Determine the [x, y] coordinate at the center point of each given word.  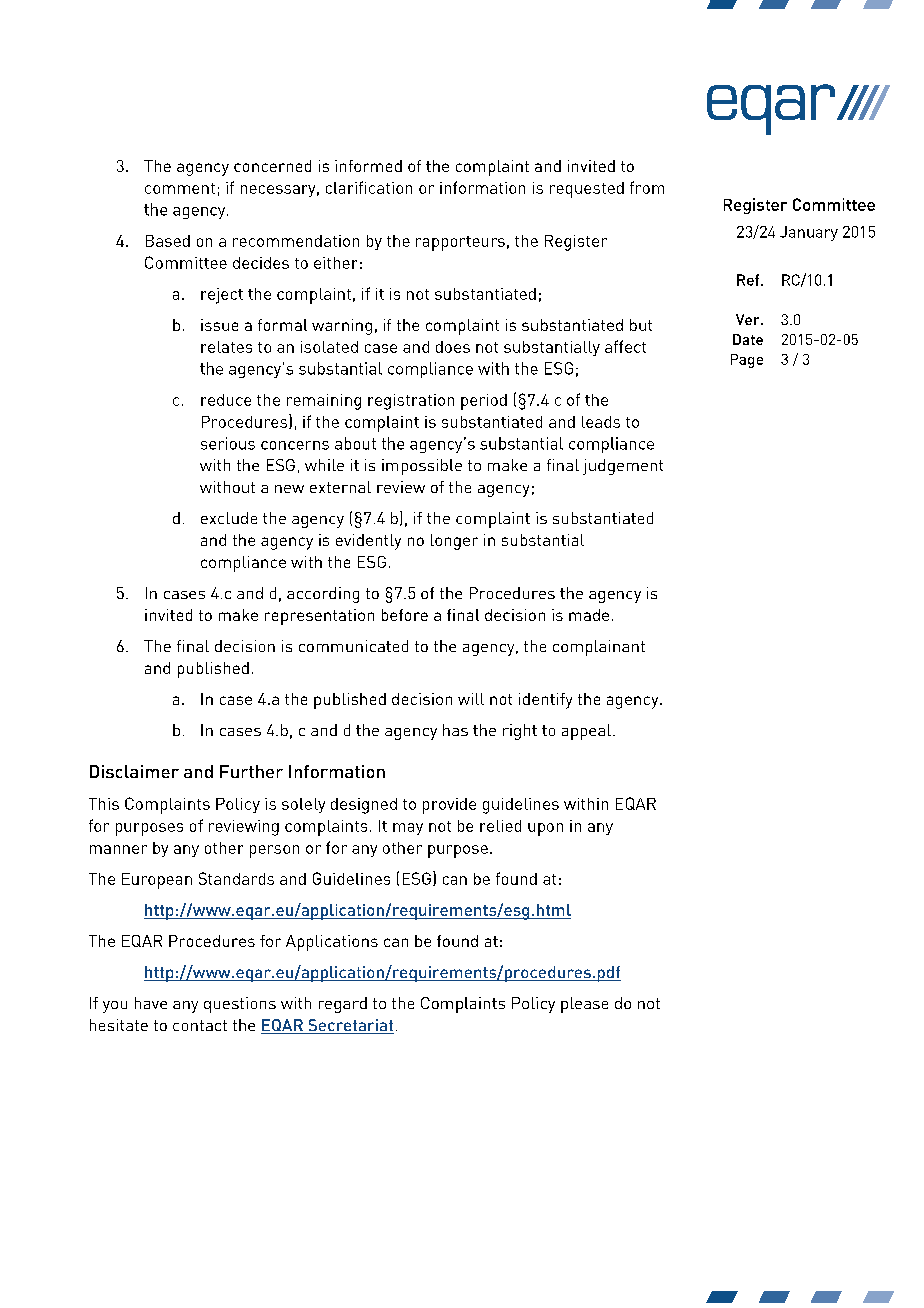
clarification [369, 187]
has [455, 730]
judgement [623, 467]
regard [343, 1005]
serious [228, 443]
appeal [586, 732]
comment [180, 188]
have [151, 1003]
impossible [422, 467]
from [647, 187]
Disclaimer [134, 771]
